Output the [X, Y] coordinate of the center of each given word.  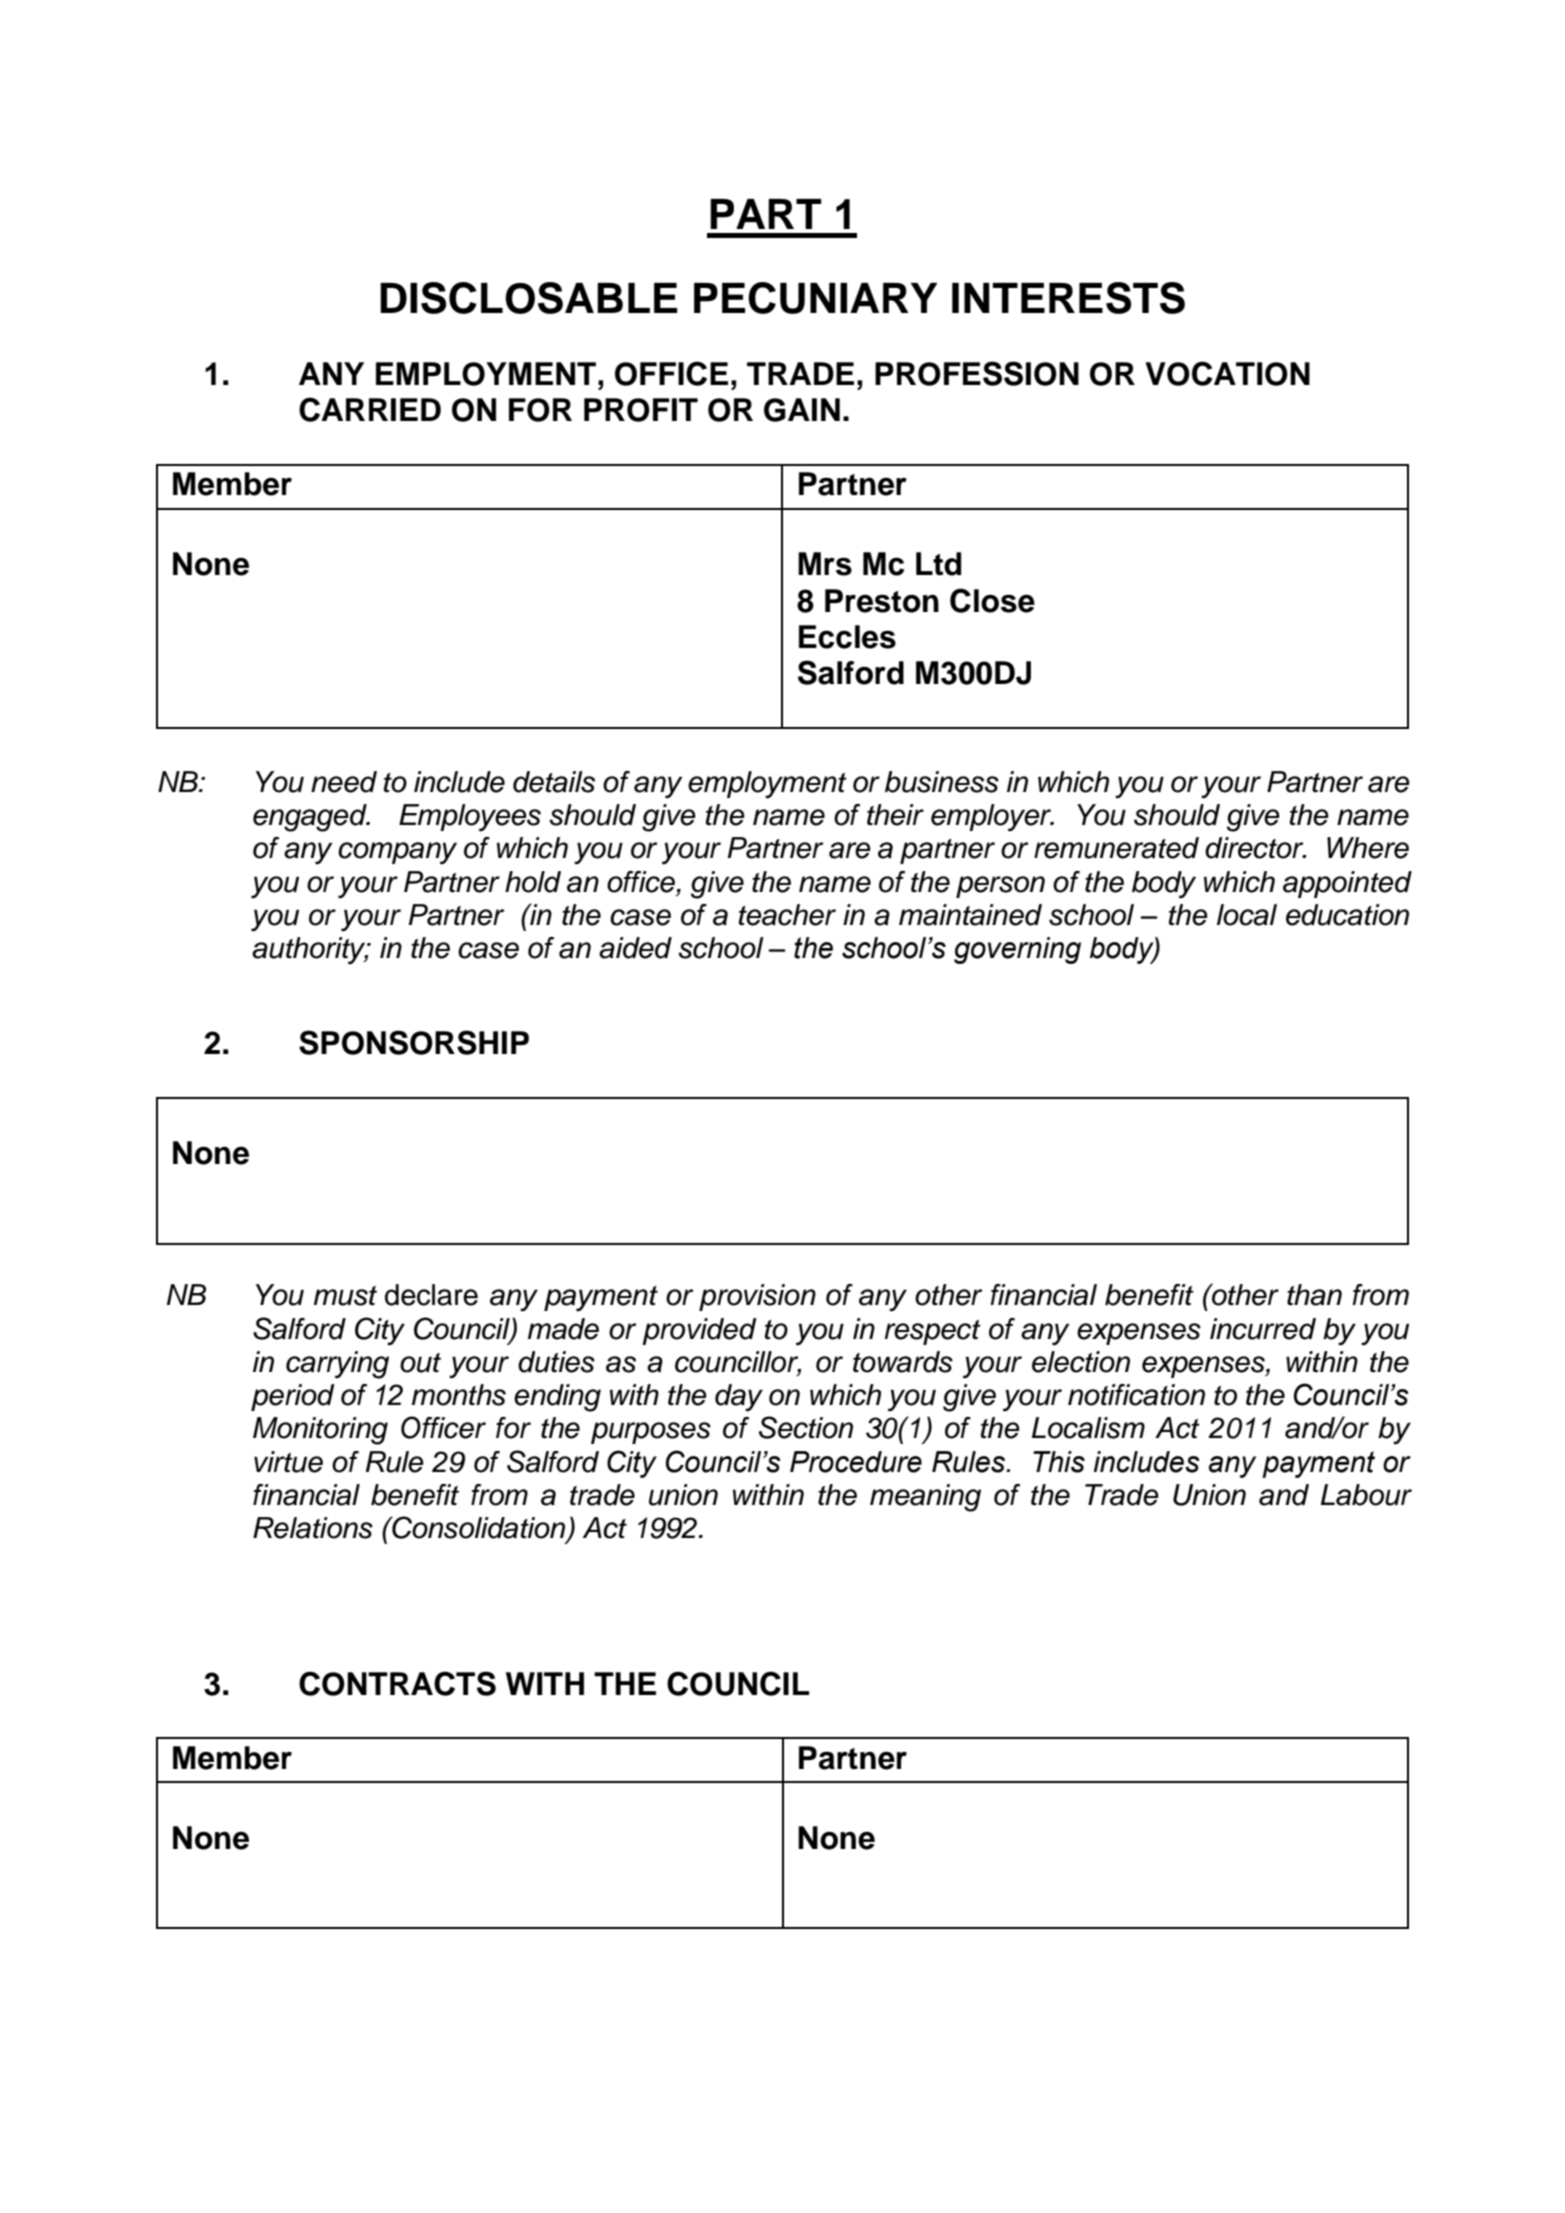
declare [431, 1295]
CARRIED [370, 409]
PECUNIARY [815, 298]
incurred [1263, 1329]
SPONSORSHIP [414, 1042]
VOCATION [1227, 373]
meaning [925, 1498]
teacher [787, 915]
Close [992, 600]
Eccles [847, 637]
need [344, 782]
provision [757, 1297]
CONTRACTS [397, 1683]
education [1347, 915]
